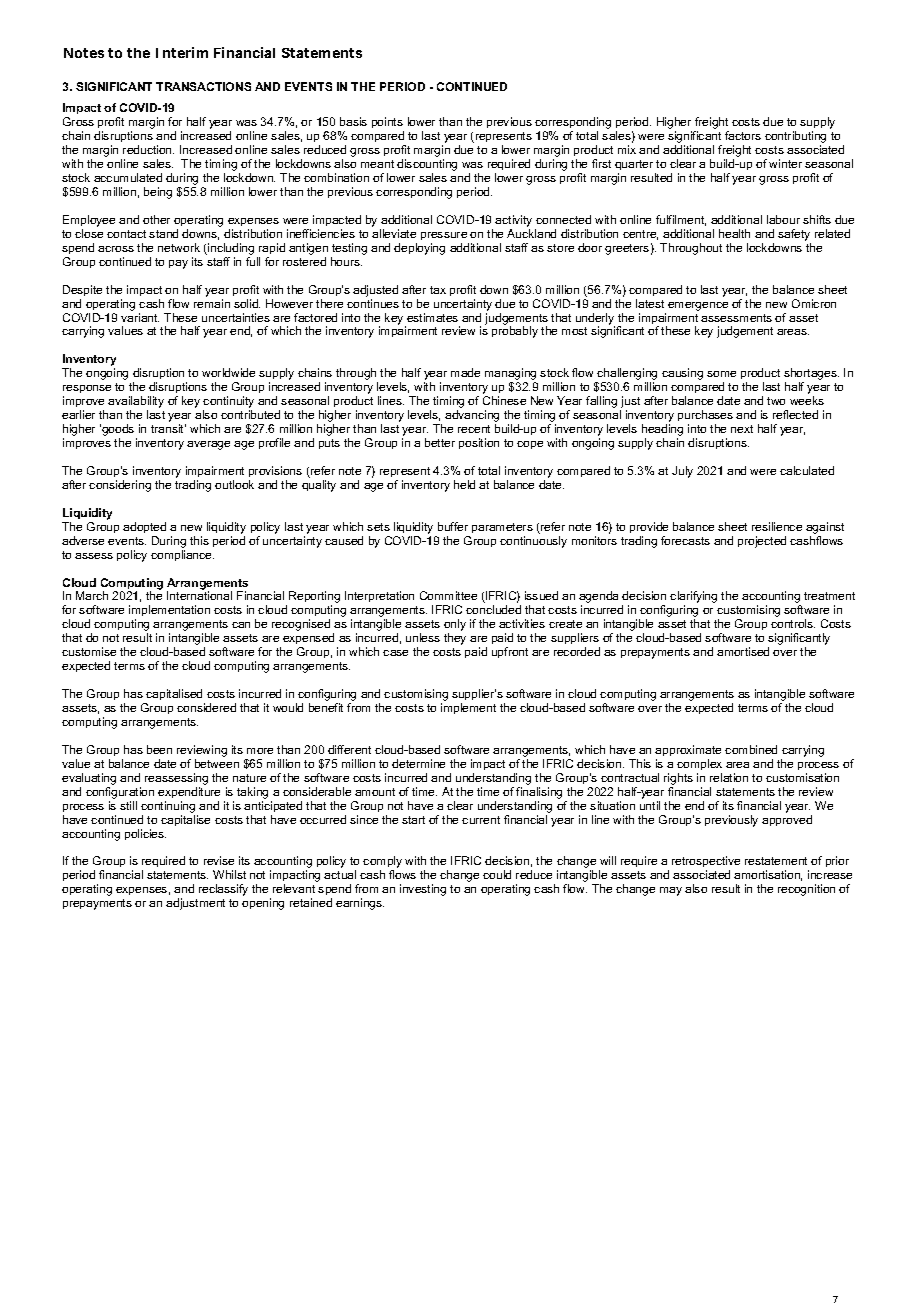 This document has width=924, height=1308. I want to click on variant, so click(140, 317).
